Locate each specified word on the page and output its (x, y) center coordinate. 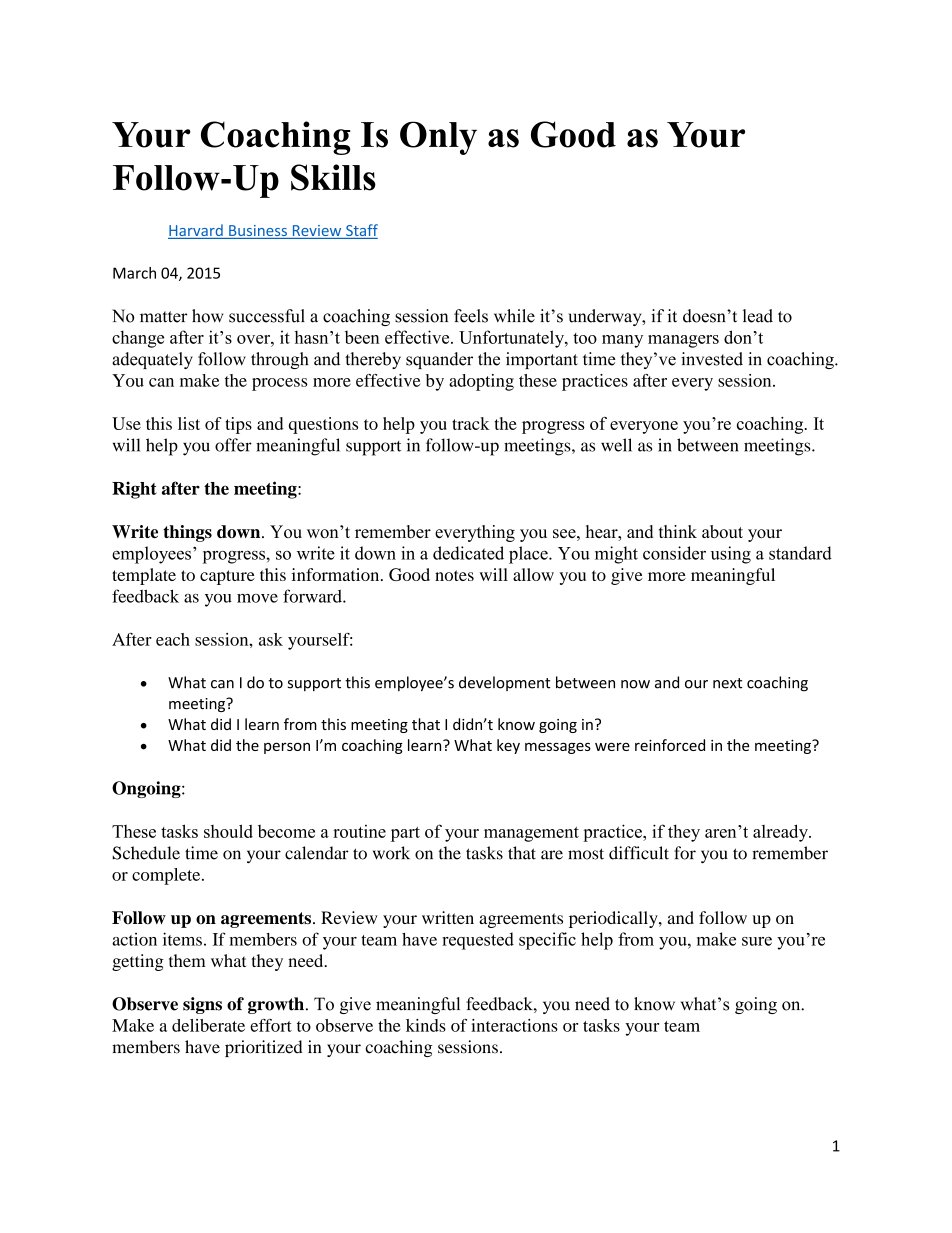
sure (757, 941)
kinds (426, 1025)
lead (758, 316)
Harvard (196, 231)
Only (438, 138)
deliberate (208, 1025)
